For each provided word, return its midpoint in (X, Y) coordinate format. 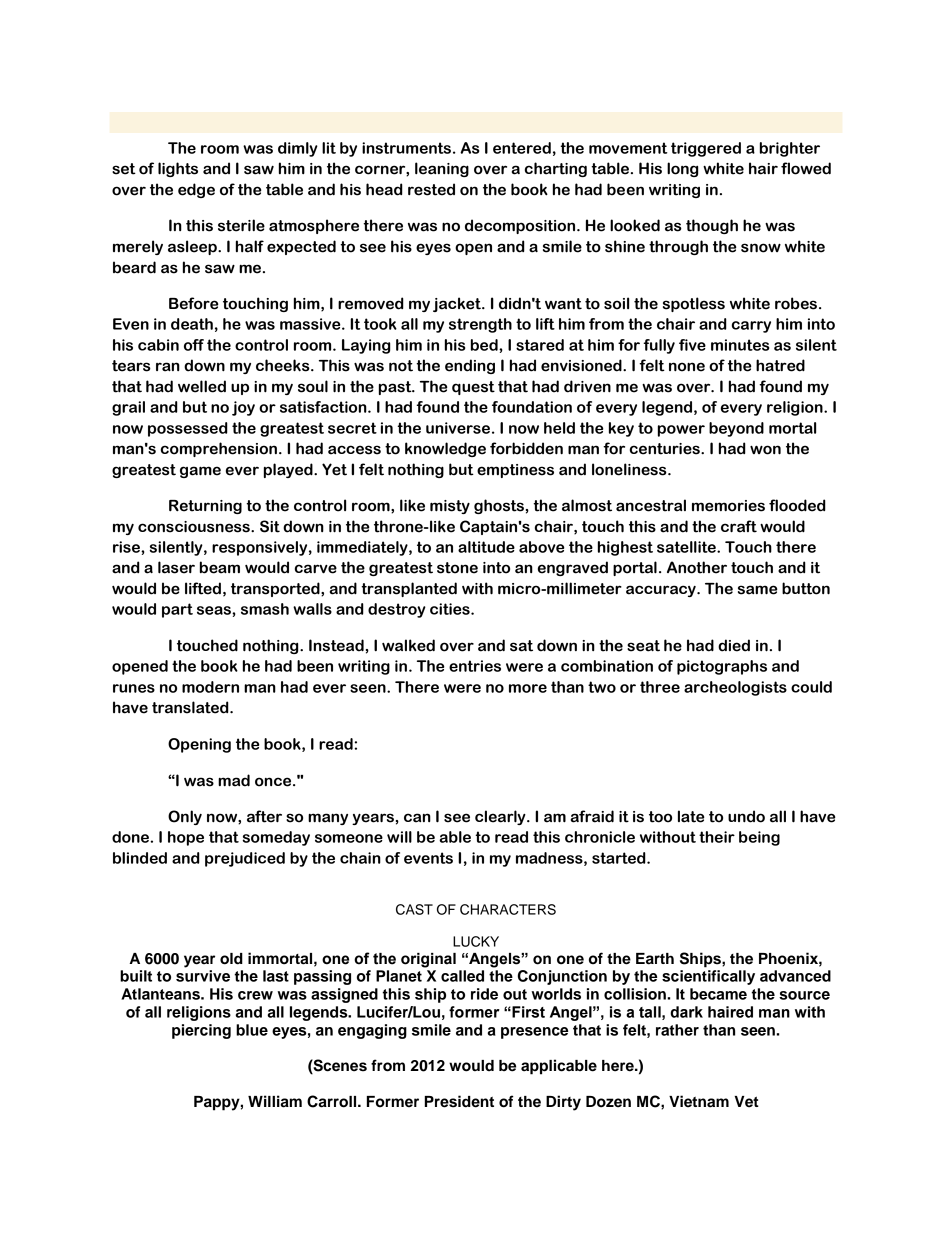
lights (178, 169)
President (459, 1101)
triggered (706, 149)
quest (473, 388)
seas (215, 610)
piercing (201, 1031)
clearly (501, 817)
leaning (442, 169)
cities (451, 609)
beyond (736, 429)
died (734, 645)
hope (186, 838)
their (717, 837)
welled (202, 386)
